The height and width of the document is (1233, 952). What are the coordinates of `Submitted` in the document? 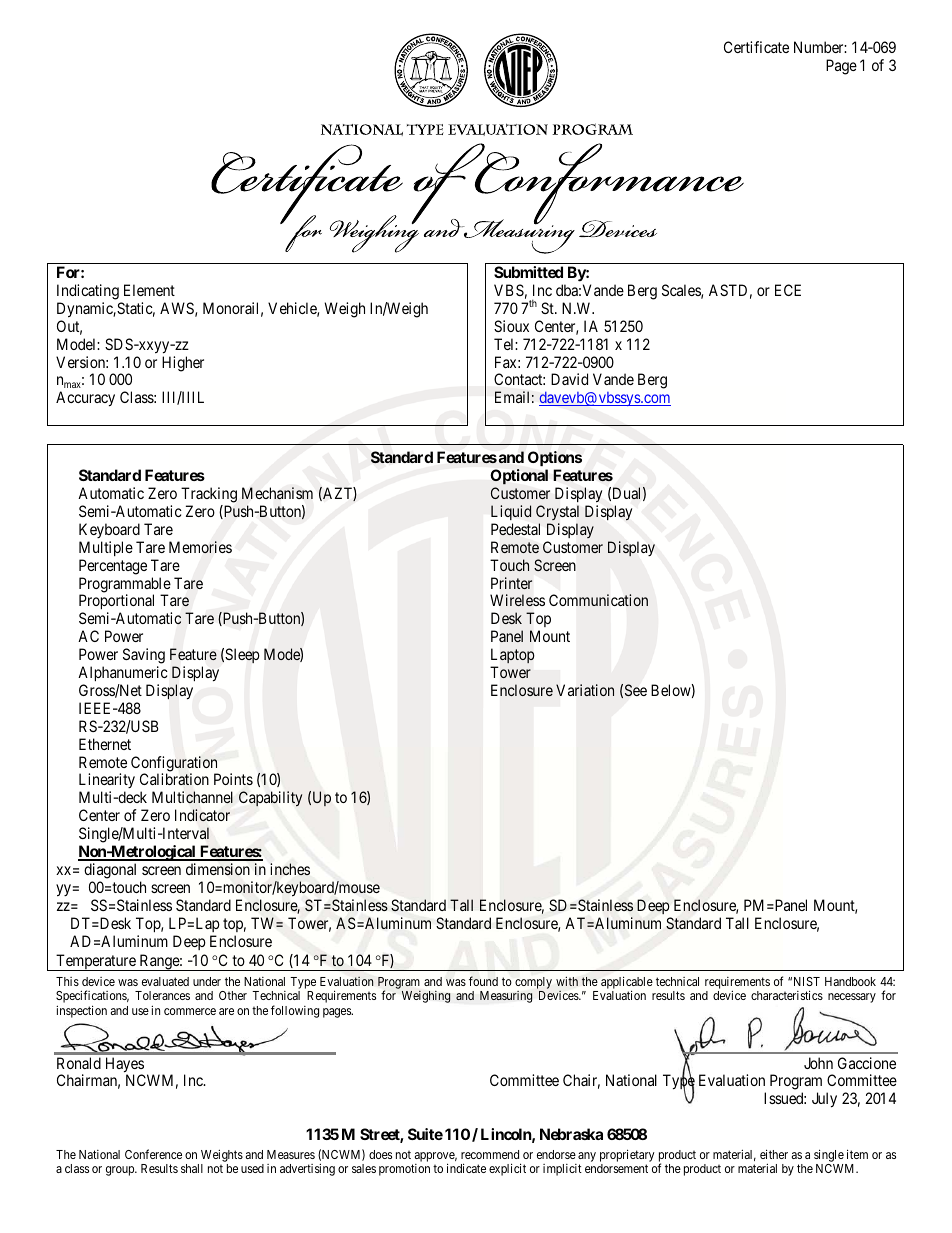 It's located at (528, 272).
